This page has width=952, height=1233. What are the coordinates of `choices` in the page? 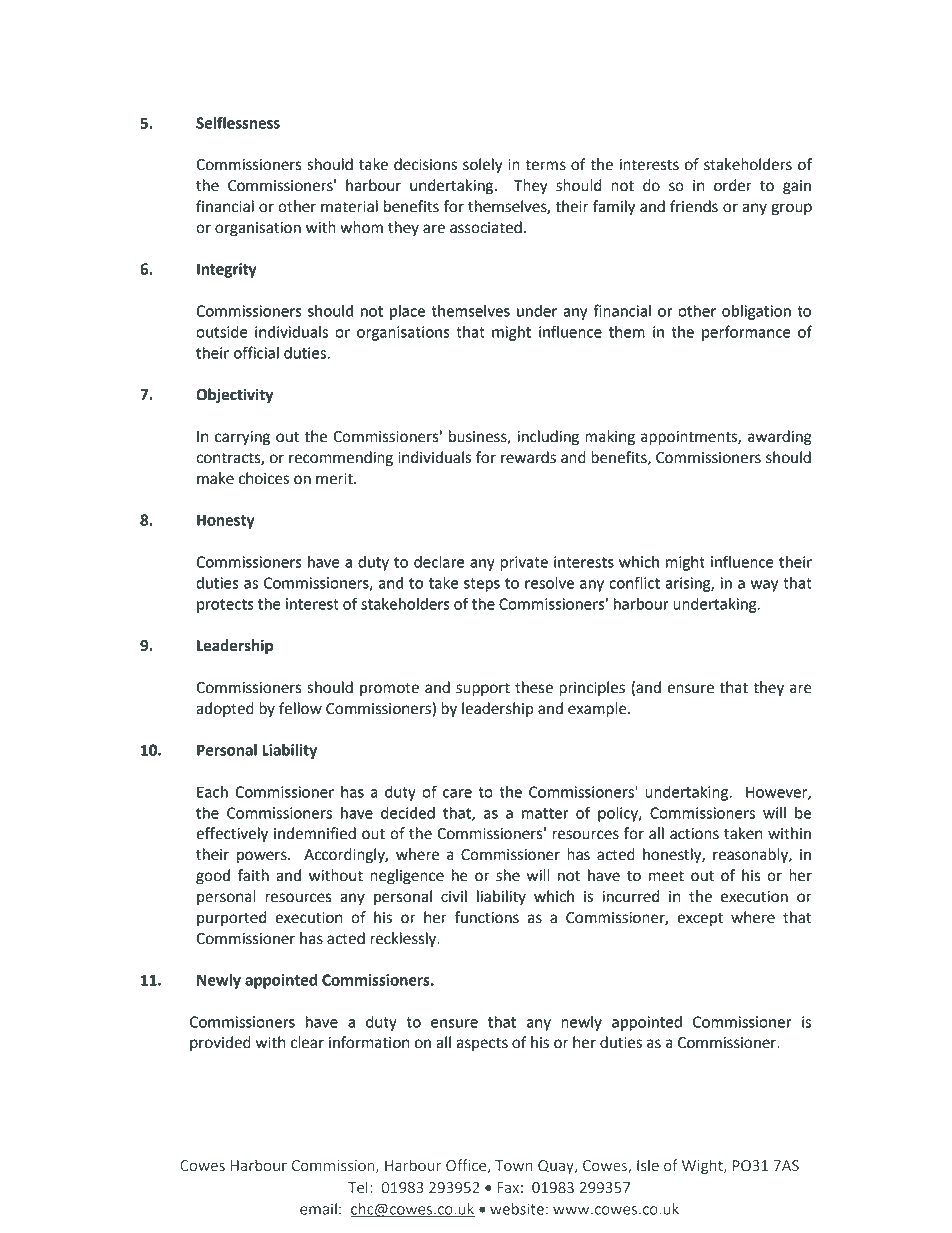 It's located at (264, 478).
